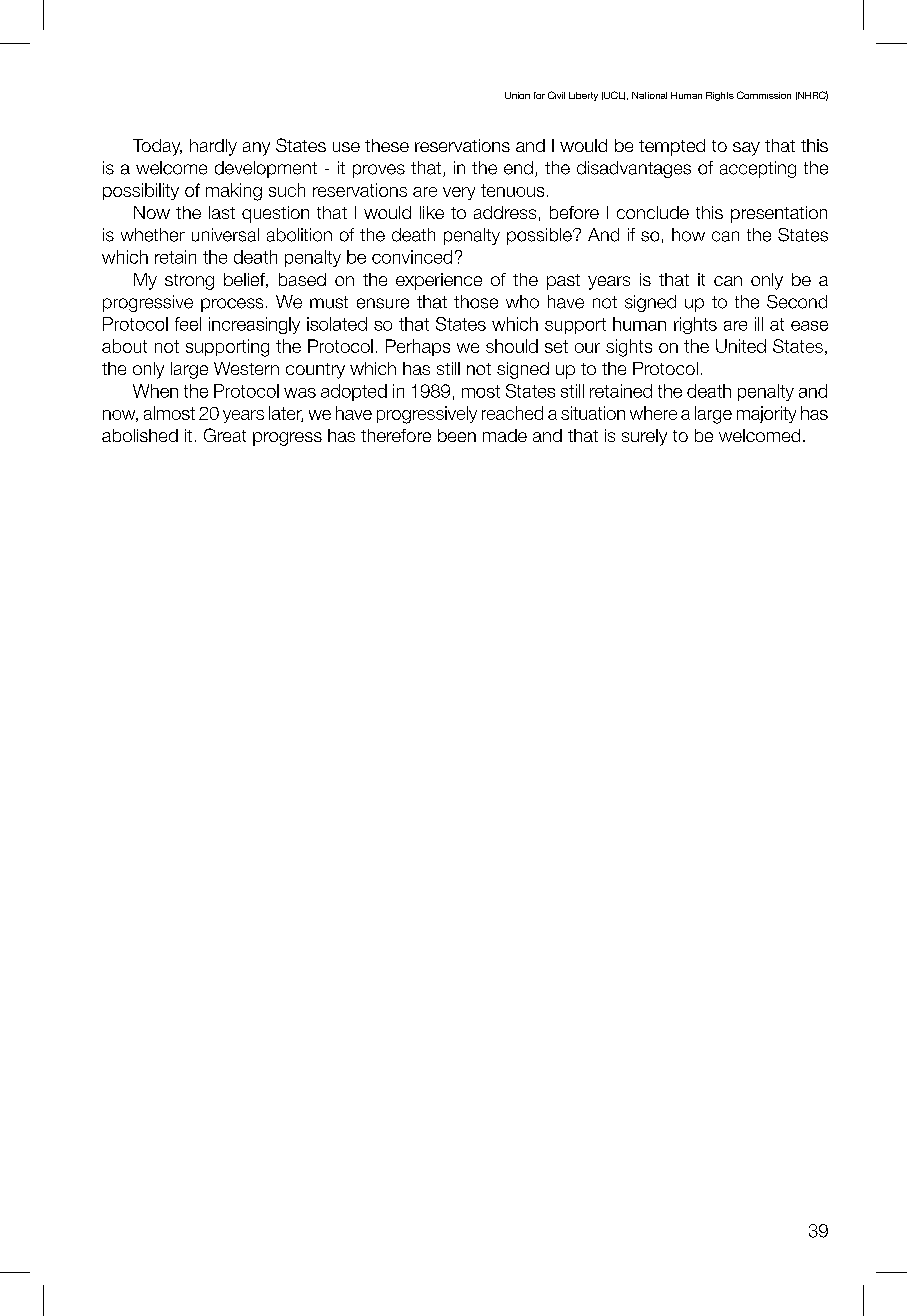 The image size is (907, 1316). What do you see at coordinates (764, 95) in the image?
I see `Commission` at bounding box center [764, 95].
